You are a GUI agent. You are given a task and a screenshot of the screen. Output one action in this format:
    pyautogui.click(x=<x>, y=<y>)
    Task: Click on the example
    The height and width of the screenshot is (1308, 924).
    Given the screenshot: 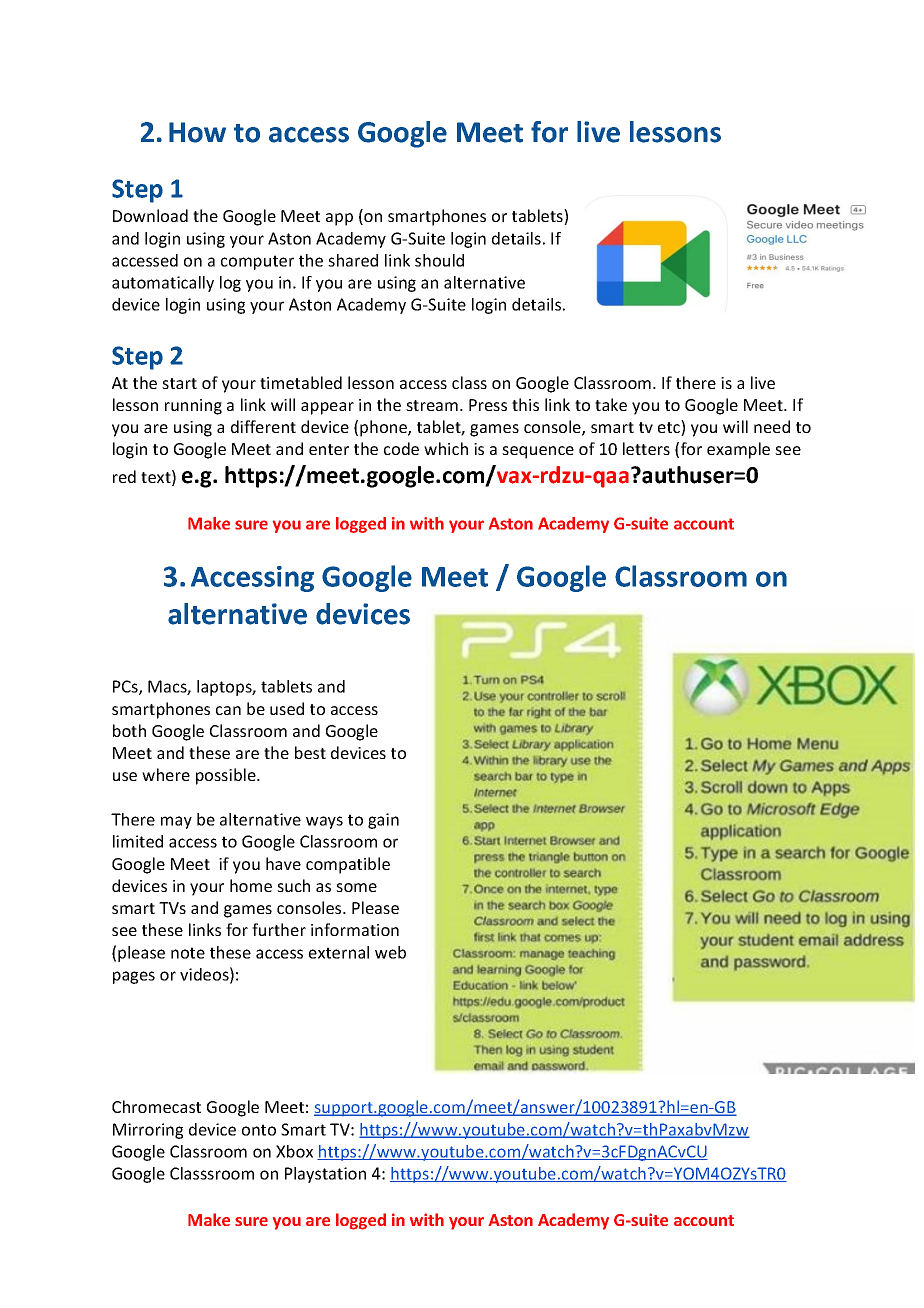 What is the action you would take?
    pyautogui.click(x=738, y=450)
